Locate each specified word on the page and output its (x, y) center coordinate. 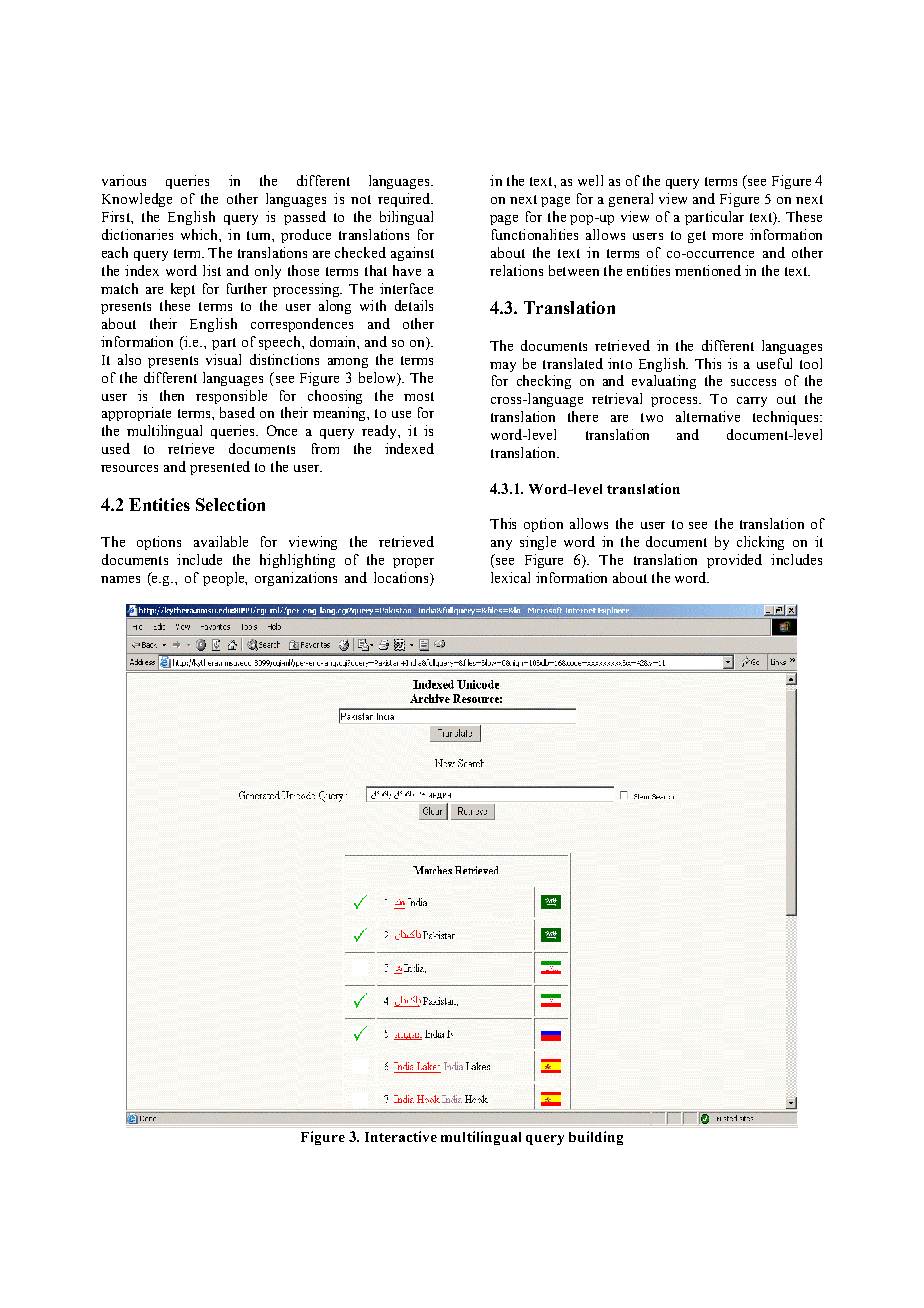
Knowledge (137, 200)
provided (734, 561)
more (727, 236)
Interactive (401, 1136)
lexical (510, 577)
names (120, 579)
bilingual (406, 218)
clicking (760, 543)
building (596, 1138)
